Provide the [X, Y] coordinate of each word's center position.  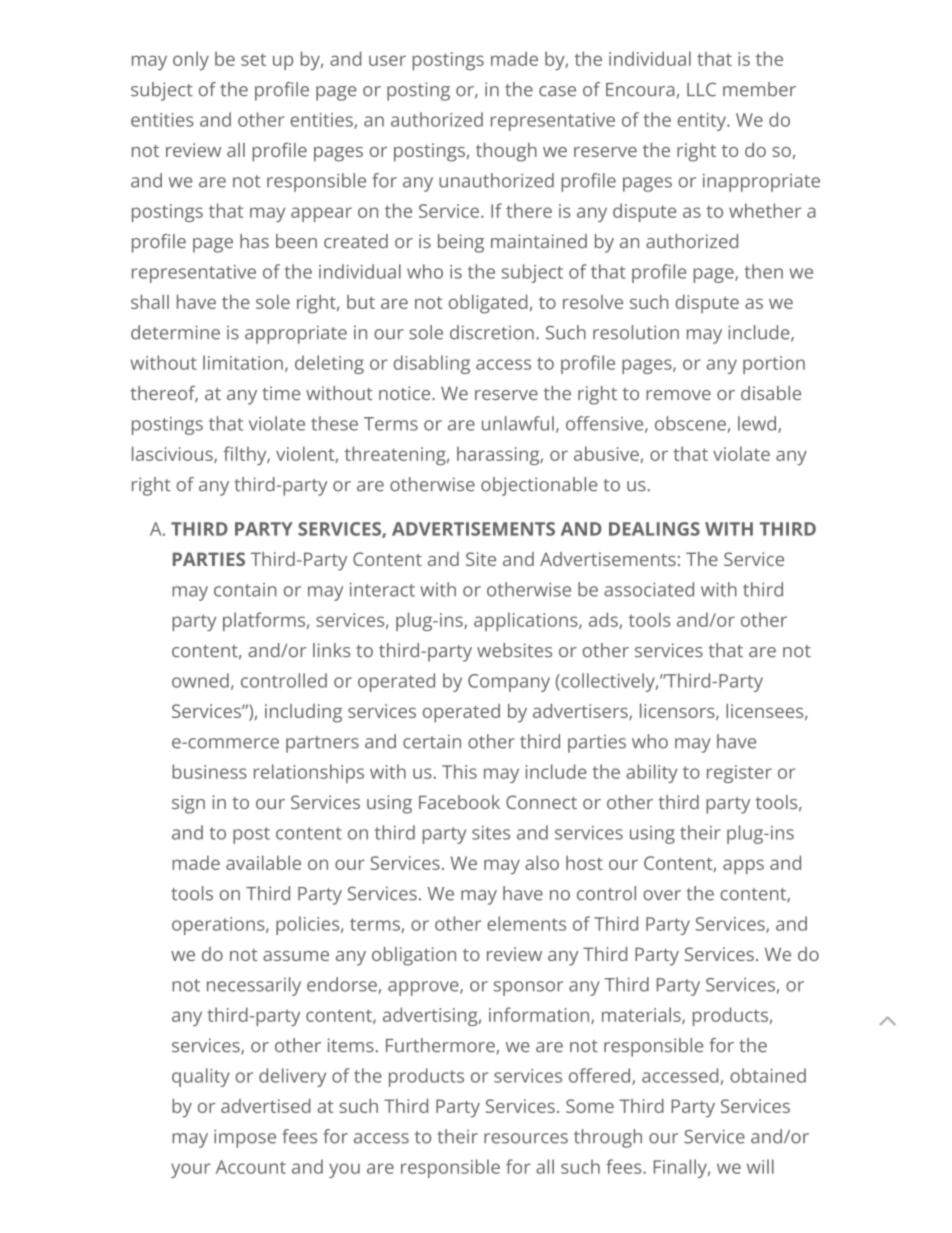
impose [245, 1138]
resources [526, 1138]
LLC [701, 89]
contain [245, 590]
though [506, 152]
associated [649, 589]
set [253, 59]
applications [527, 621]
